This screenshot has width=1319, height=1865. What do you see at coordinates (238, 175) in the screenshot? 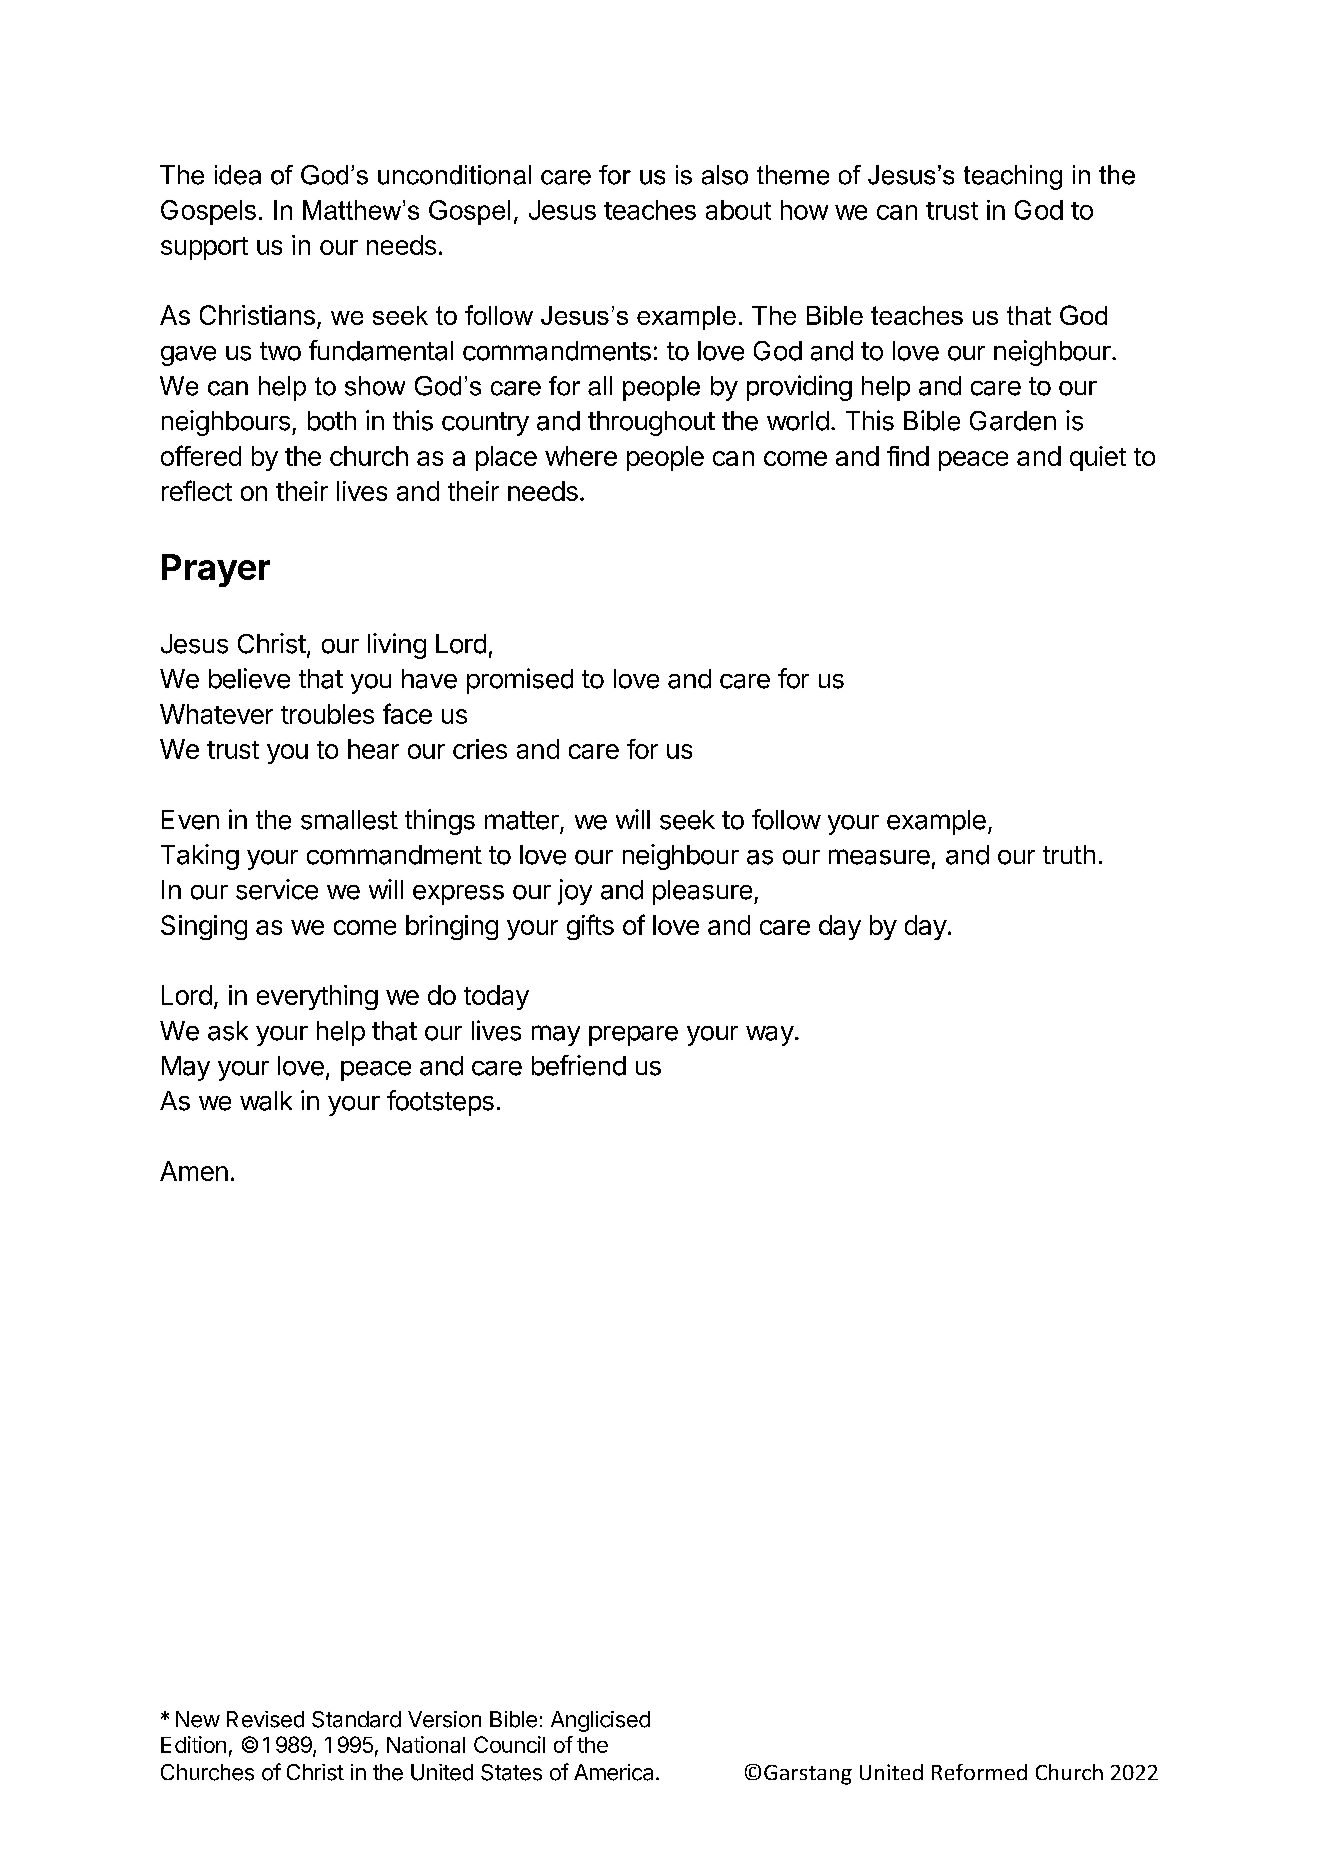
I see `idea` at bounding box center [238, 175].
